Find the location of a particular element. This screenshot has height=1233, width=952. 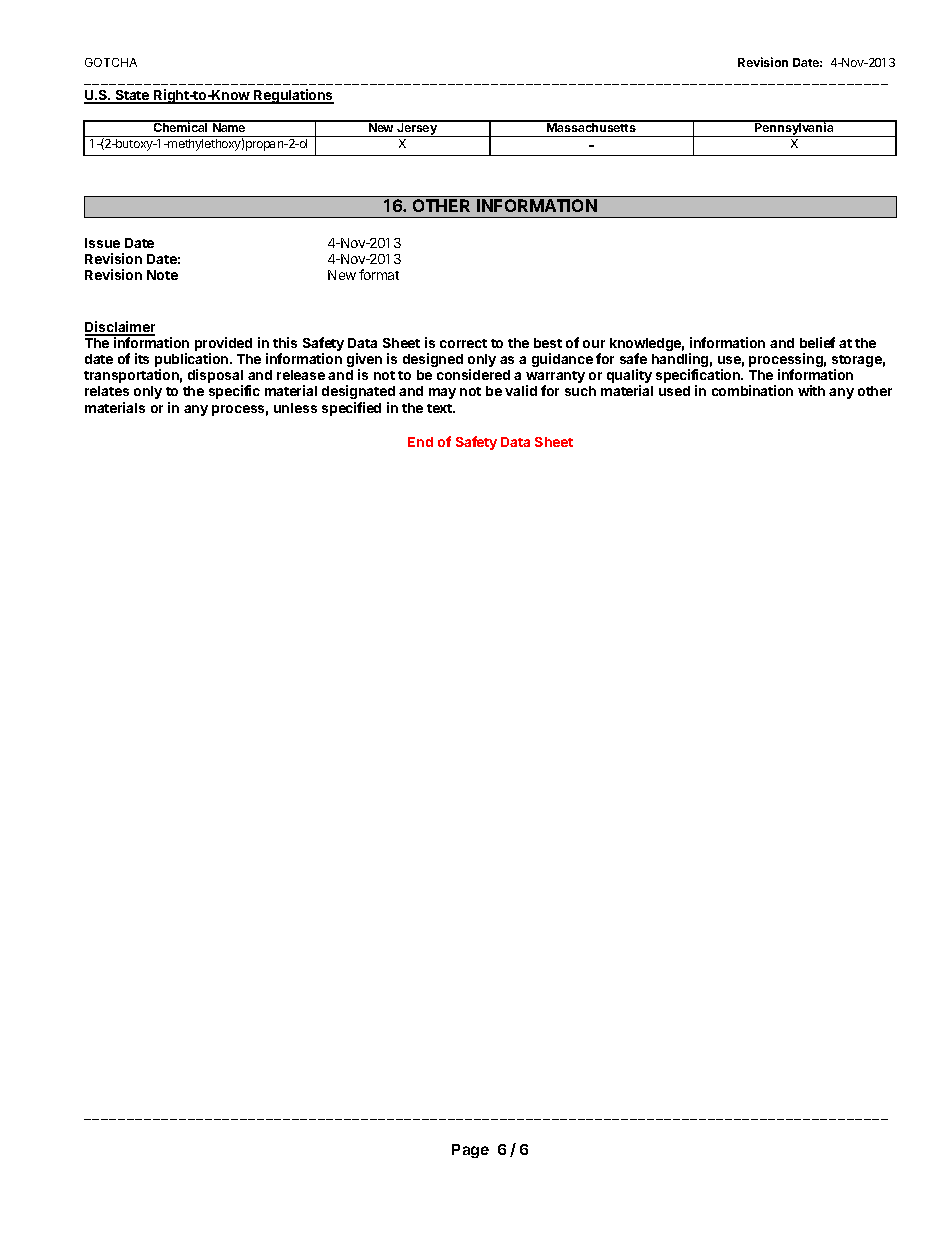

State is located at coordinates (132, 97).
